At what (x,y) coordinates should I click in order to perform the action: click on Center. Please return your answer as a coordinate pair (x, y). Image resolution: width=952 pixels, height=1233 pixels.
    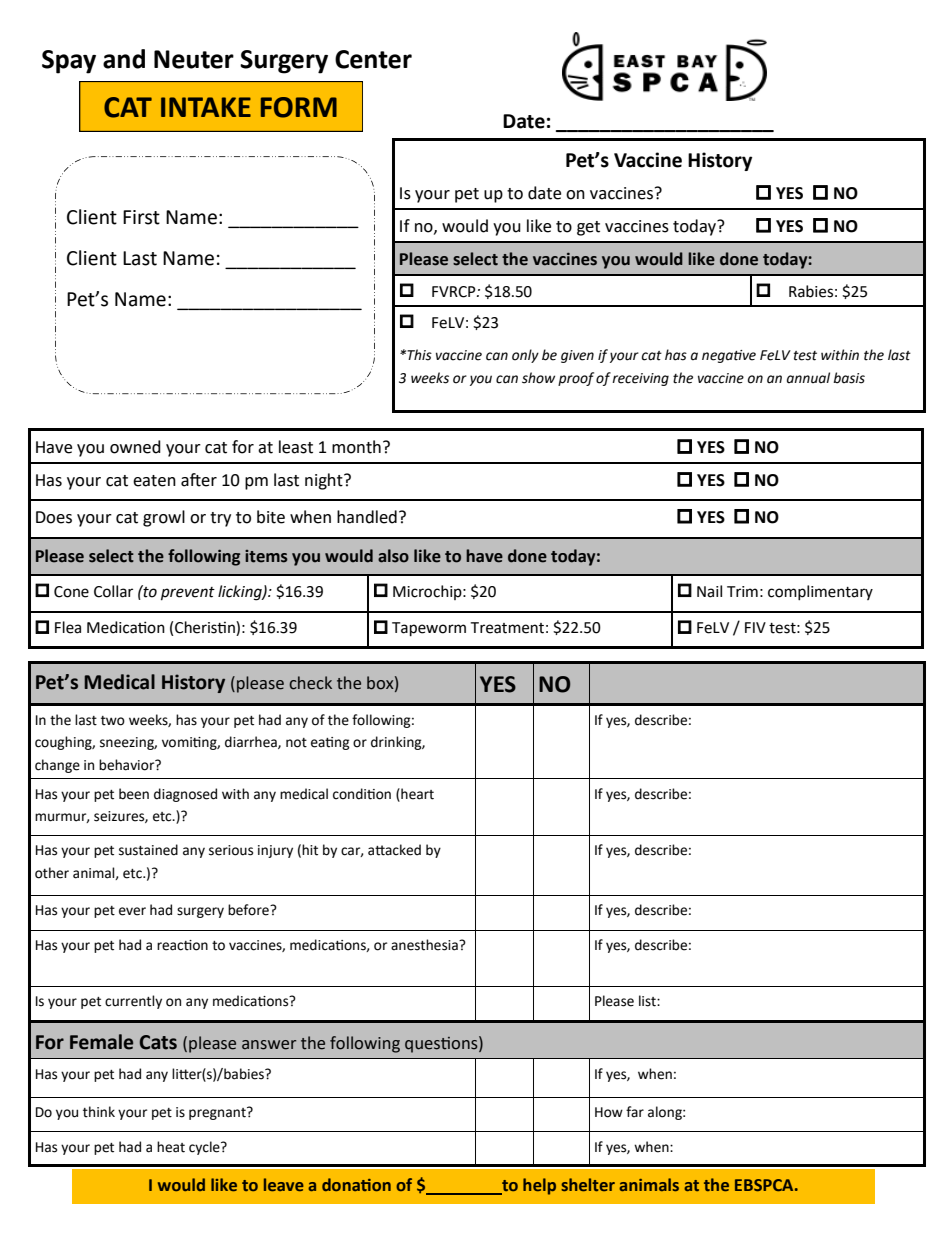
    Looking at the image, I should click on (373, 59).
